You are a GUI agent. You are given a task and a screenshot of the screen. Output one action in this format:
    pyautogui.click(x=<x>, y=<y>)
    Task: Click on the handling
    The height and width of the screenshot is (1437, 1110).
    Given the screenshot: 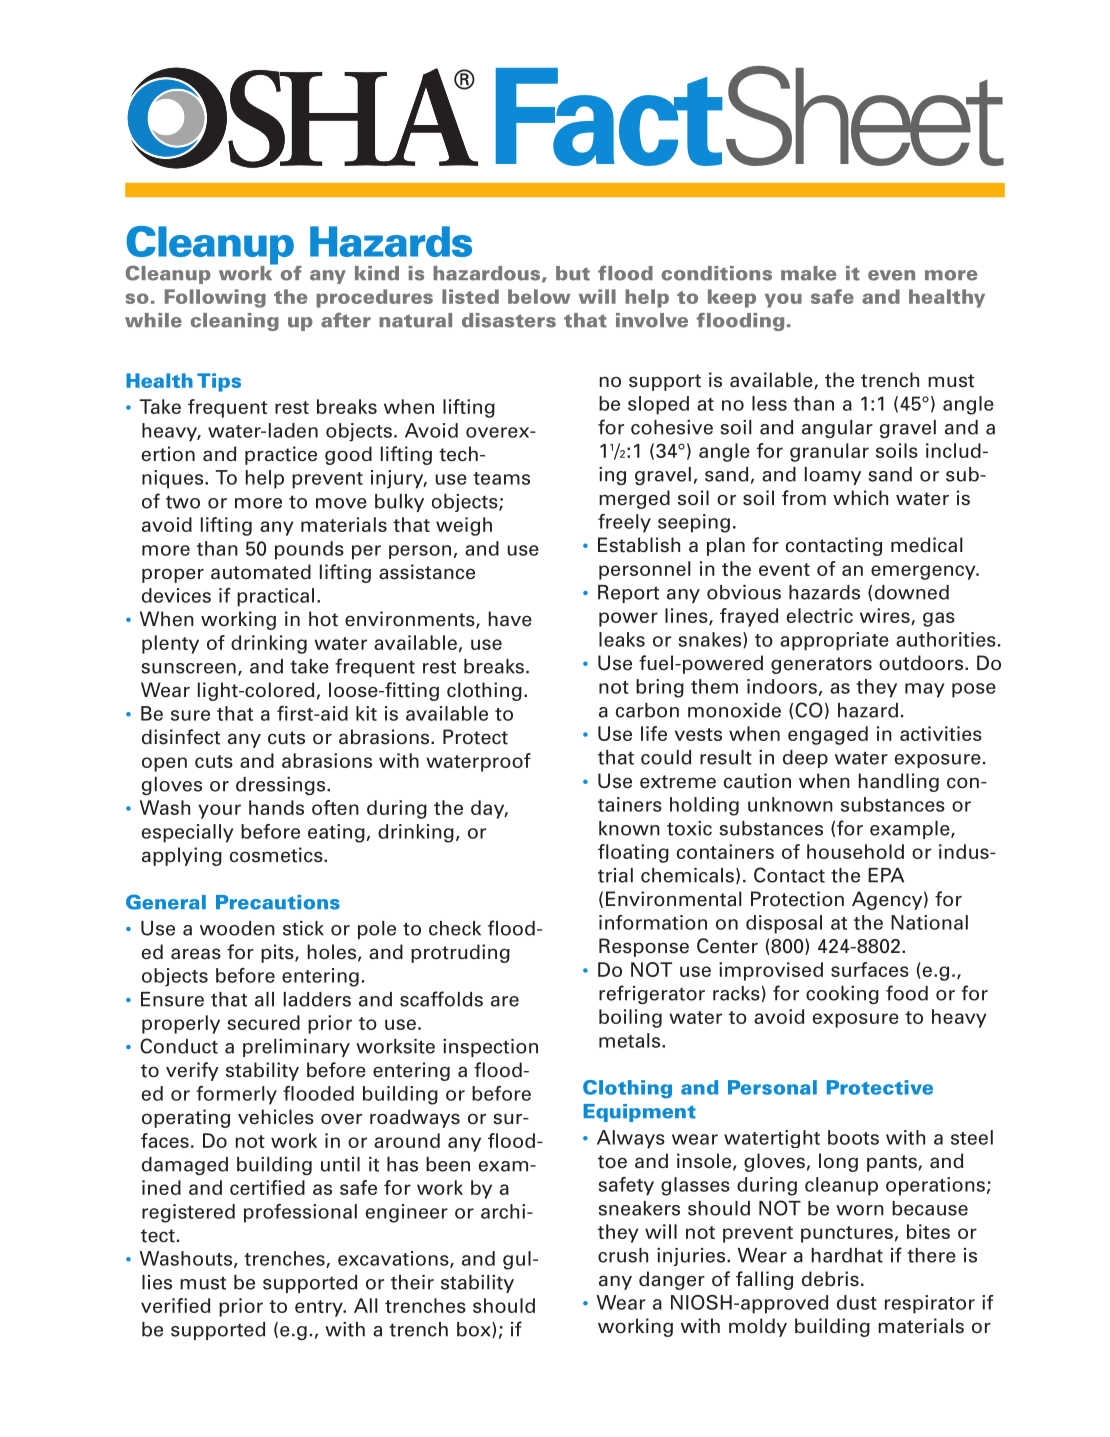 What is the action you would take?
    pyautogui.click(x=899, y=782)
